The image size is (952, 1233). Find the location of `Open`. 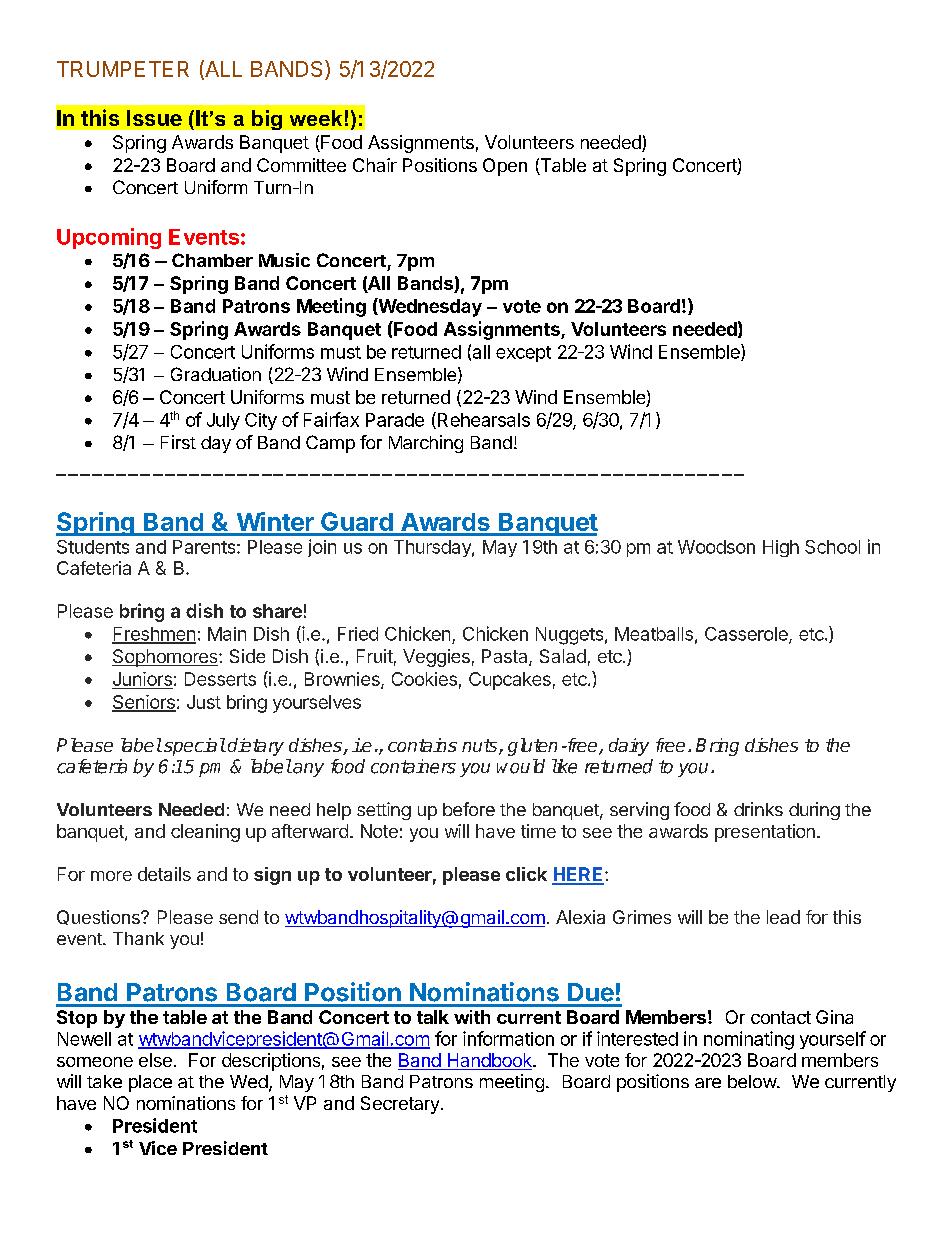

Open is located at coordinates (505, 167).
